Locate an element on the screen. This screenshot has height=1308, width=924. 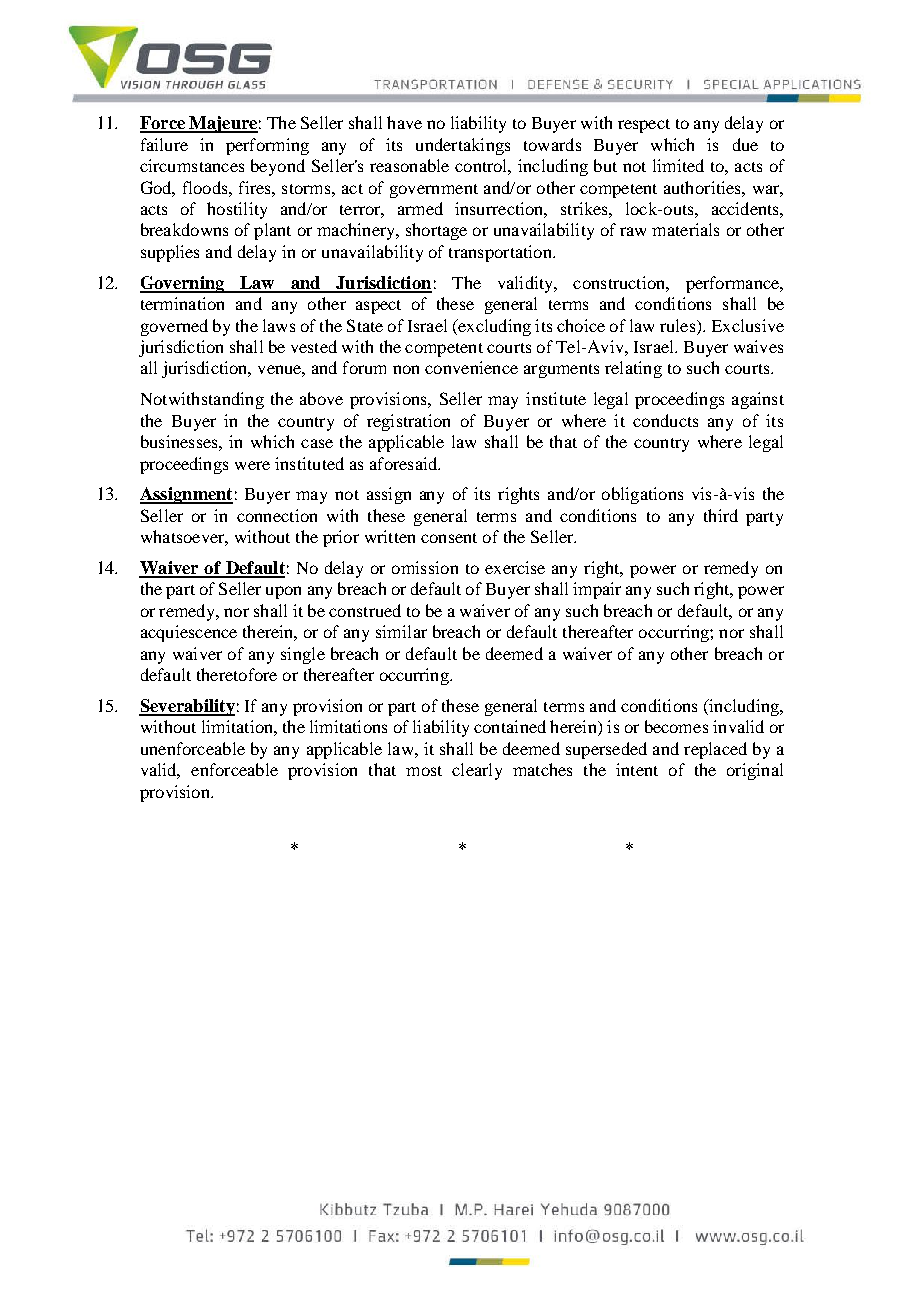
performing is located at coordinates (267, 146).
